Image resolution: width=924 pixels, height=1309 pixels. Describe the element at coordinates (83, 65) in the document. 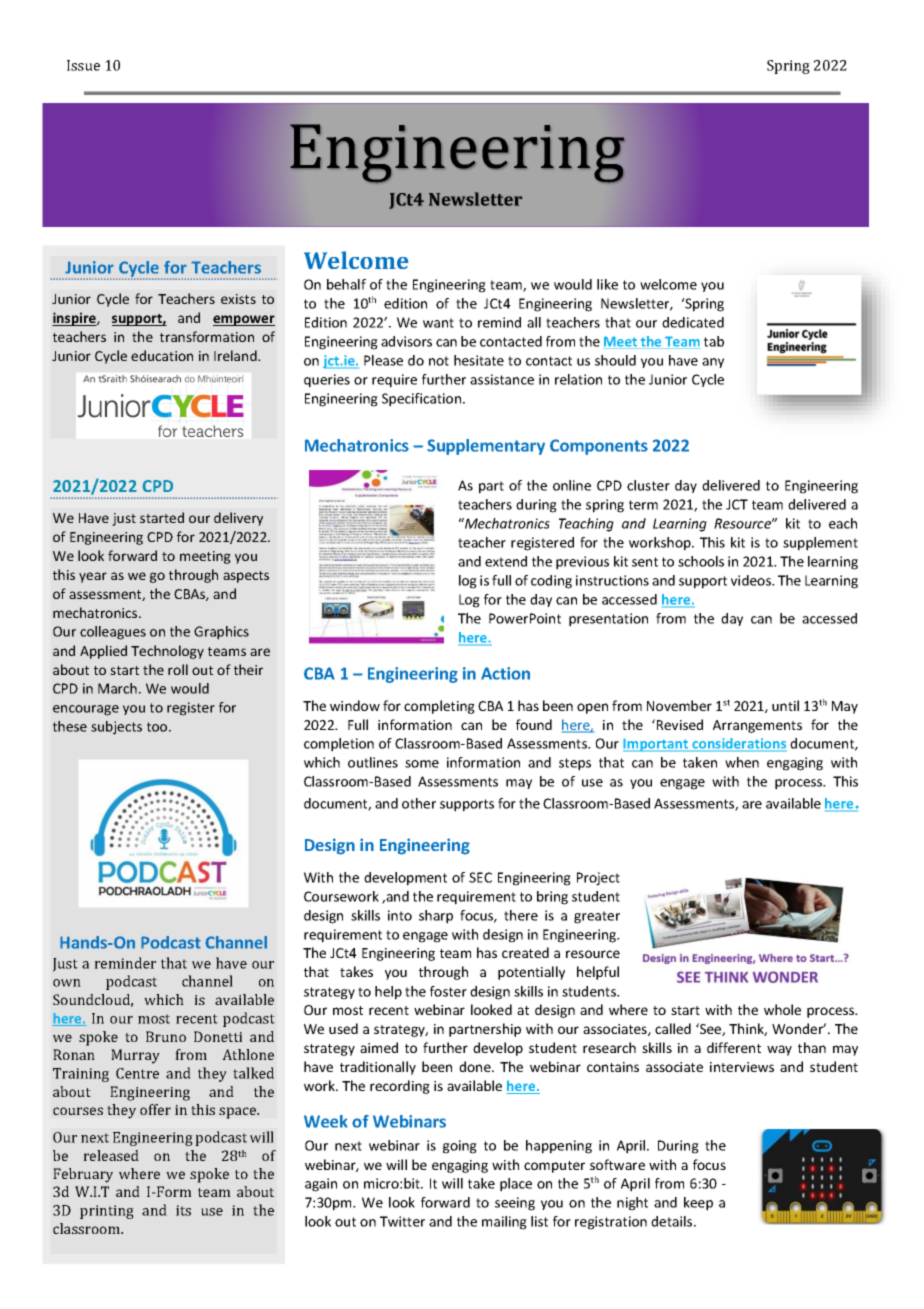

I see `Issue` at that location.
